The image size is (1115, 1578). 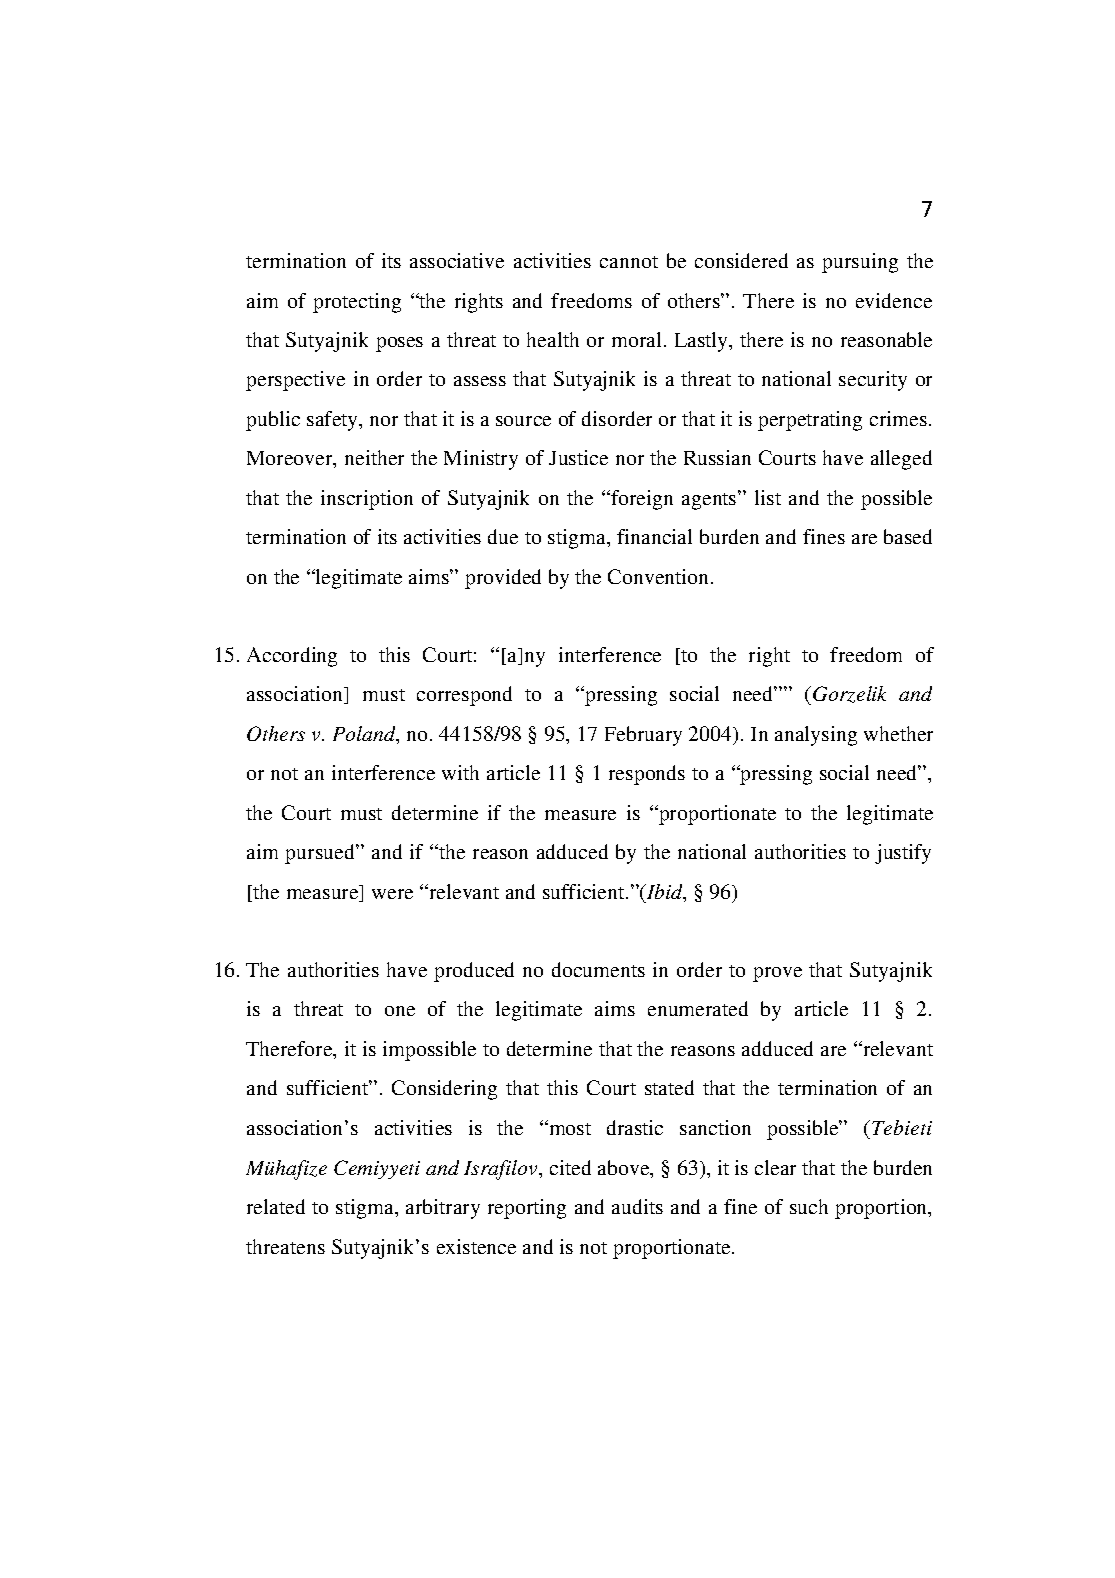 What do you see at coordinates (365, 735) in the page?
I see `Poland` at bounding box center [365, 735].
